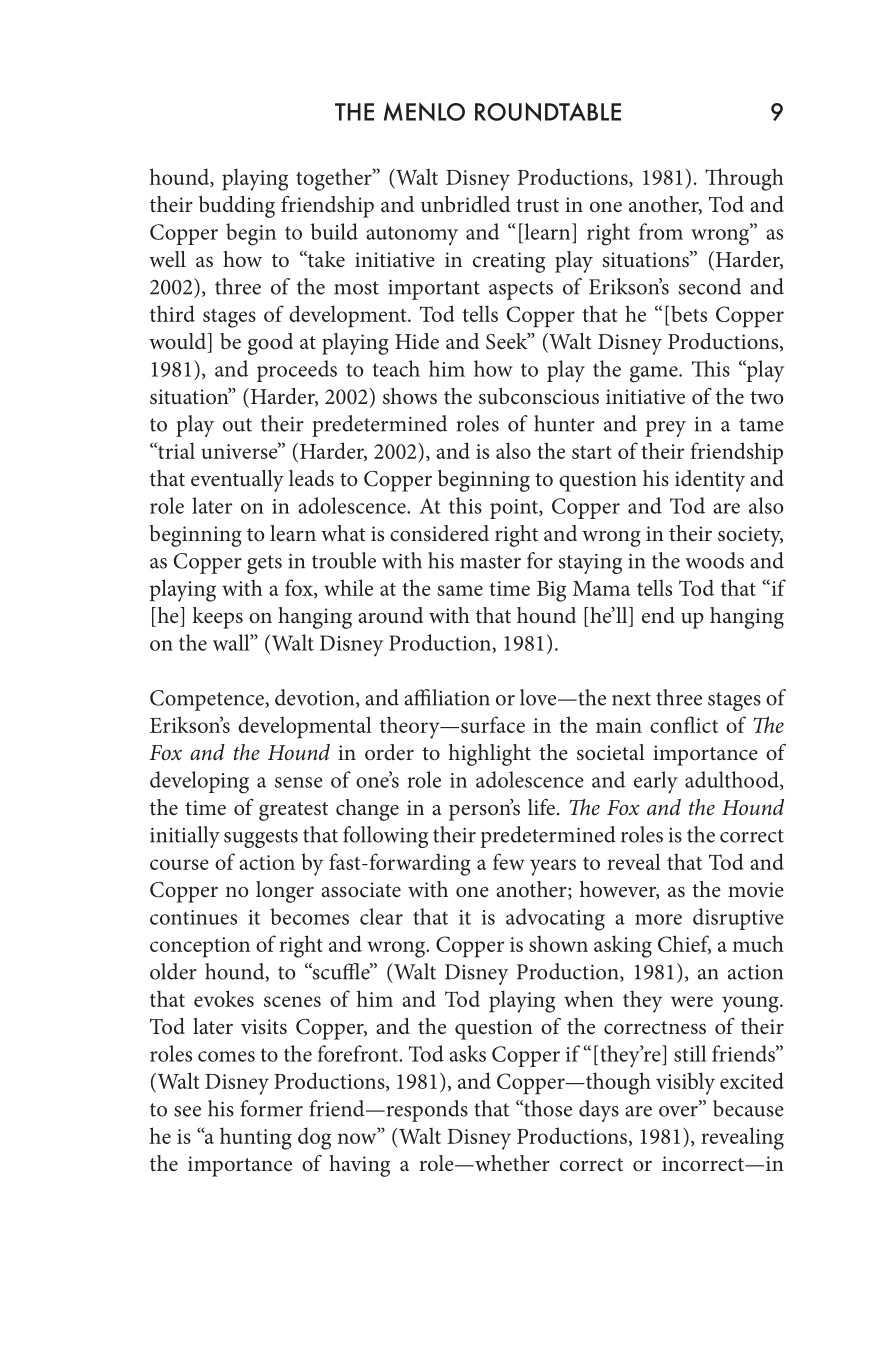 This document has width=896, height=1345. What do you see at coordinates (655, 374) in the document?
I see `game` at bounding box center [655, 374].
